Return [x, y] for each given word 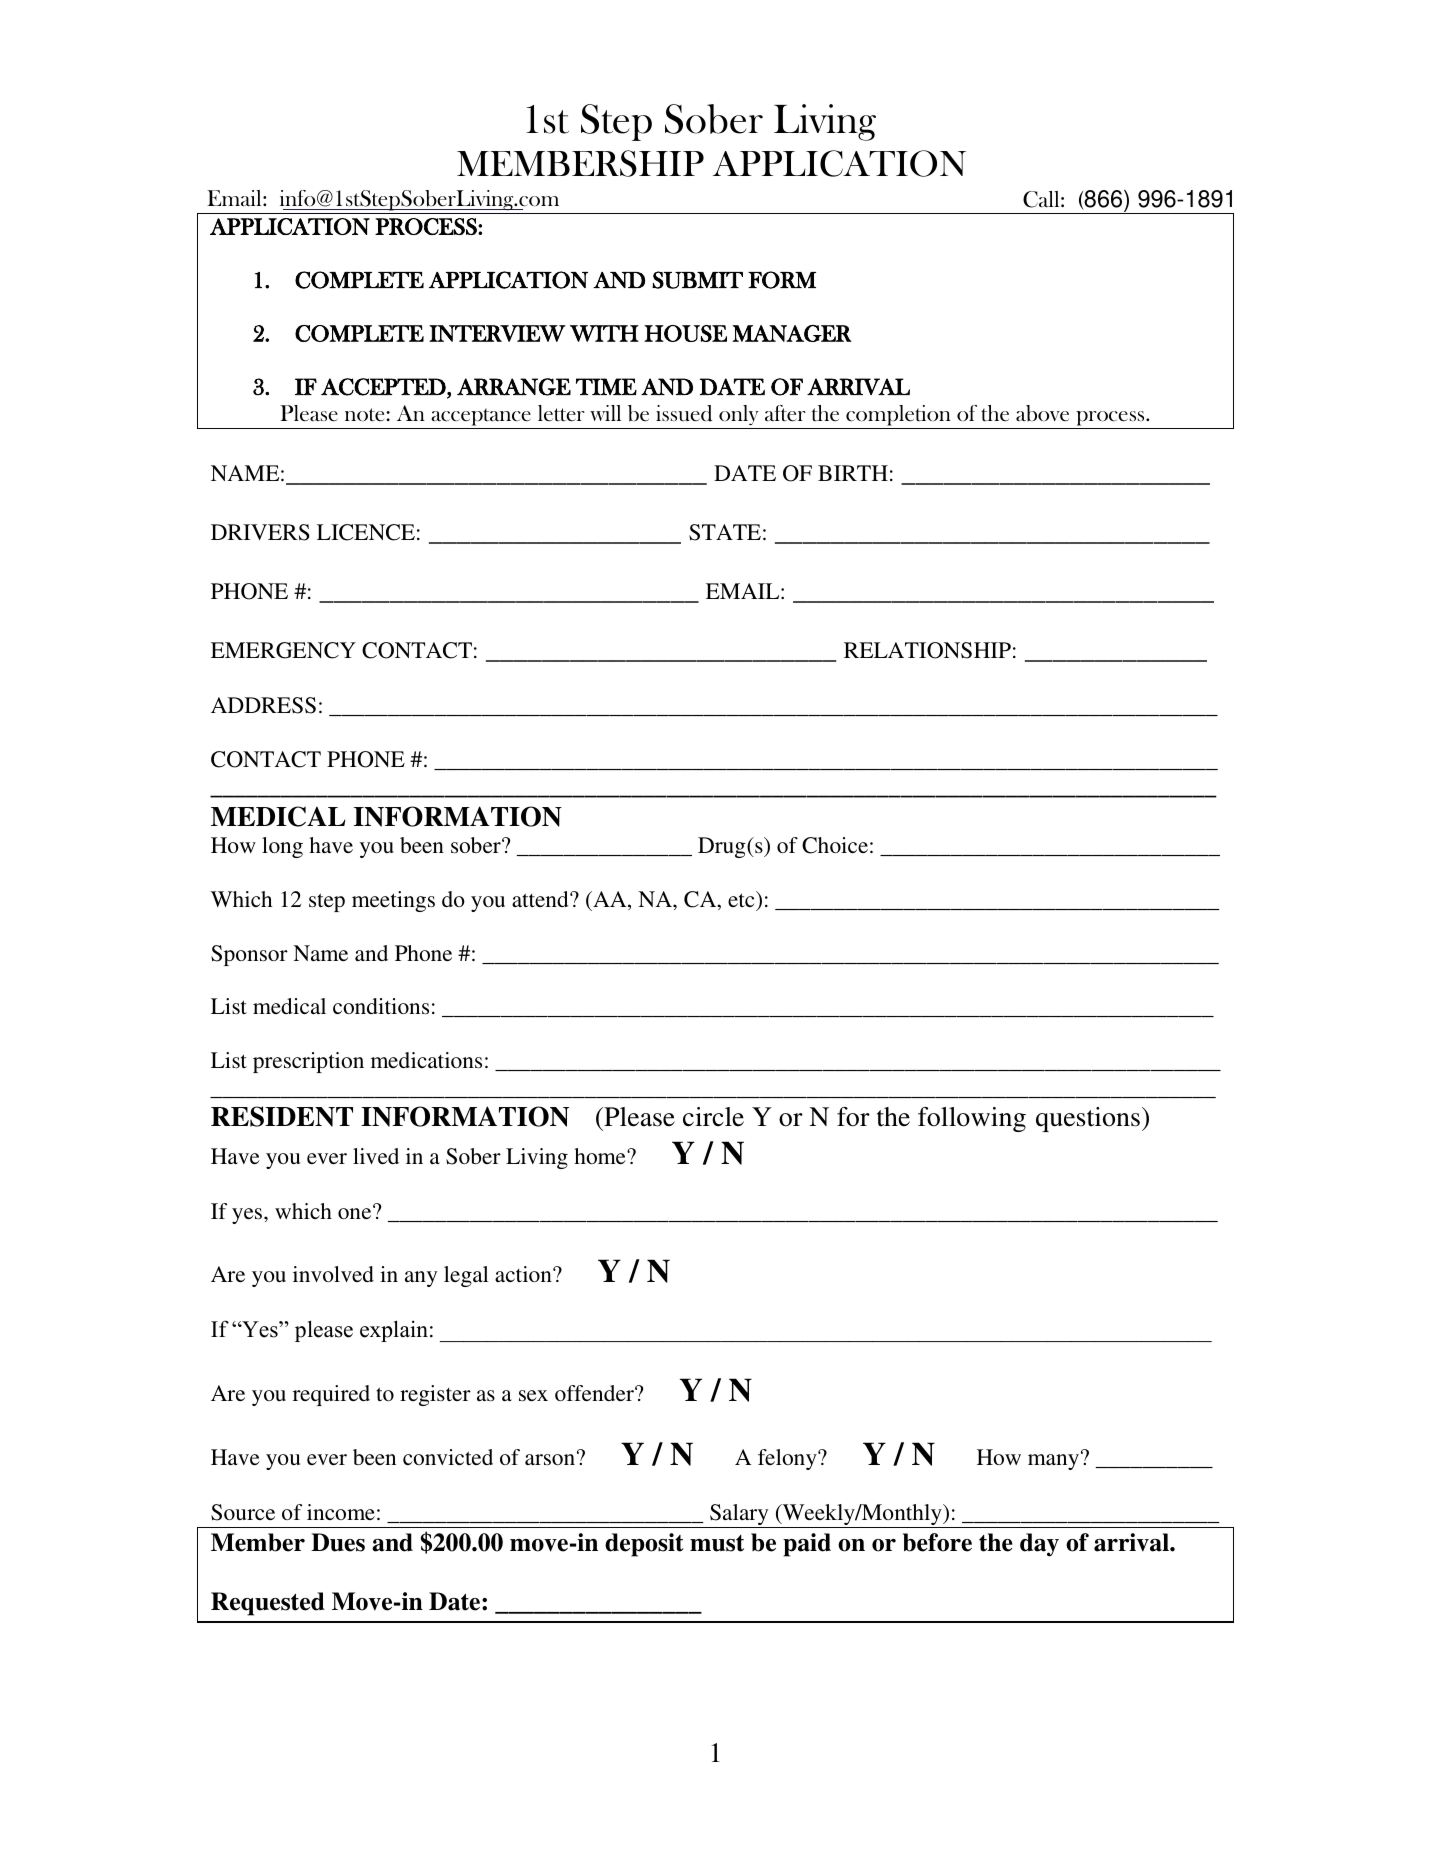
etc [742, 899]
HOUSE [685, 333]
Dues [338, 1542]
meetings [393, 901]
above [1042, 413]
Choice [835, 845]
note [366, 415]
